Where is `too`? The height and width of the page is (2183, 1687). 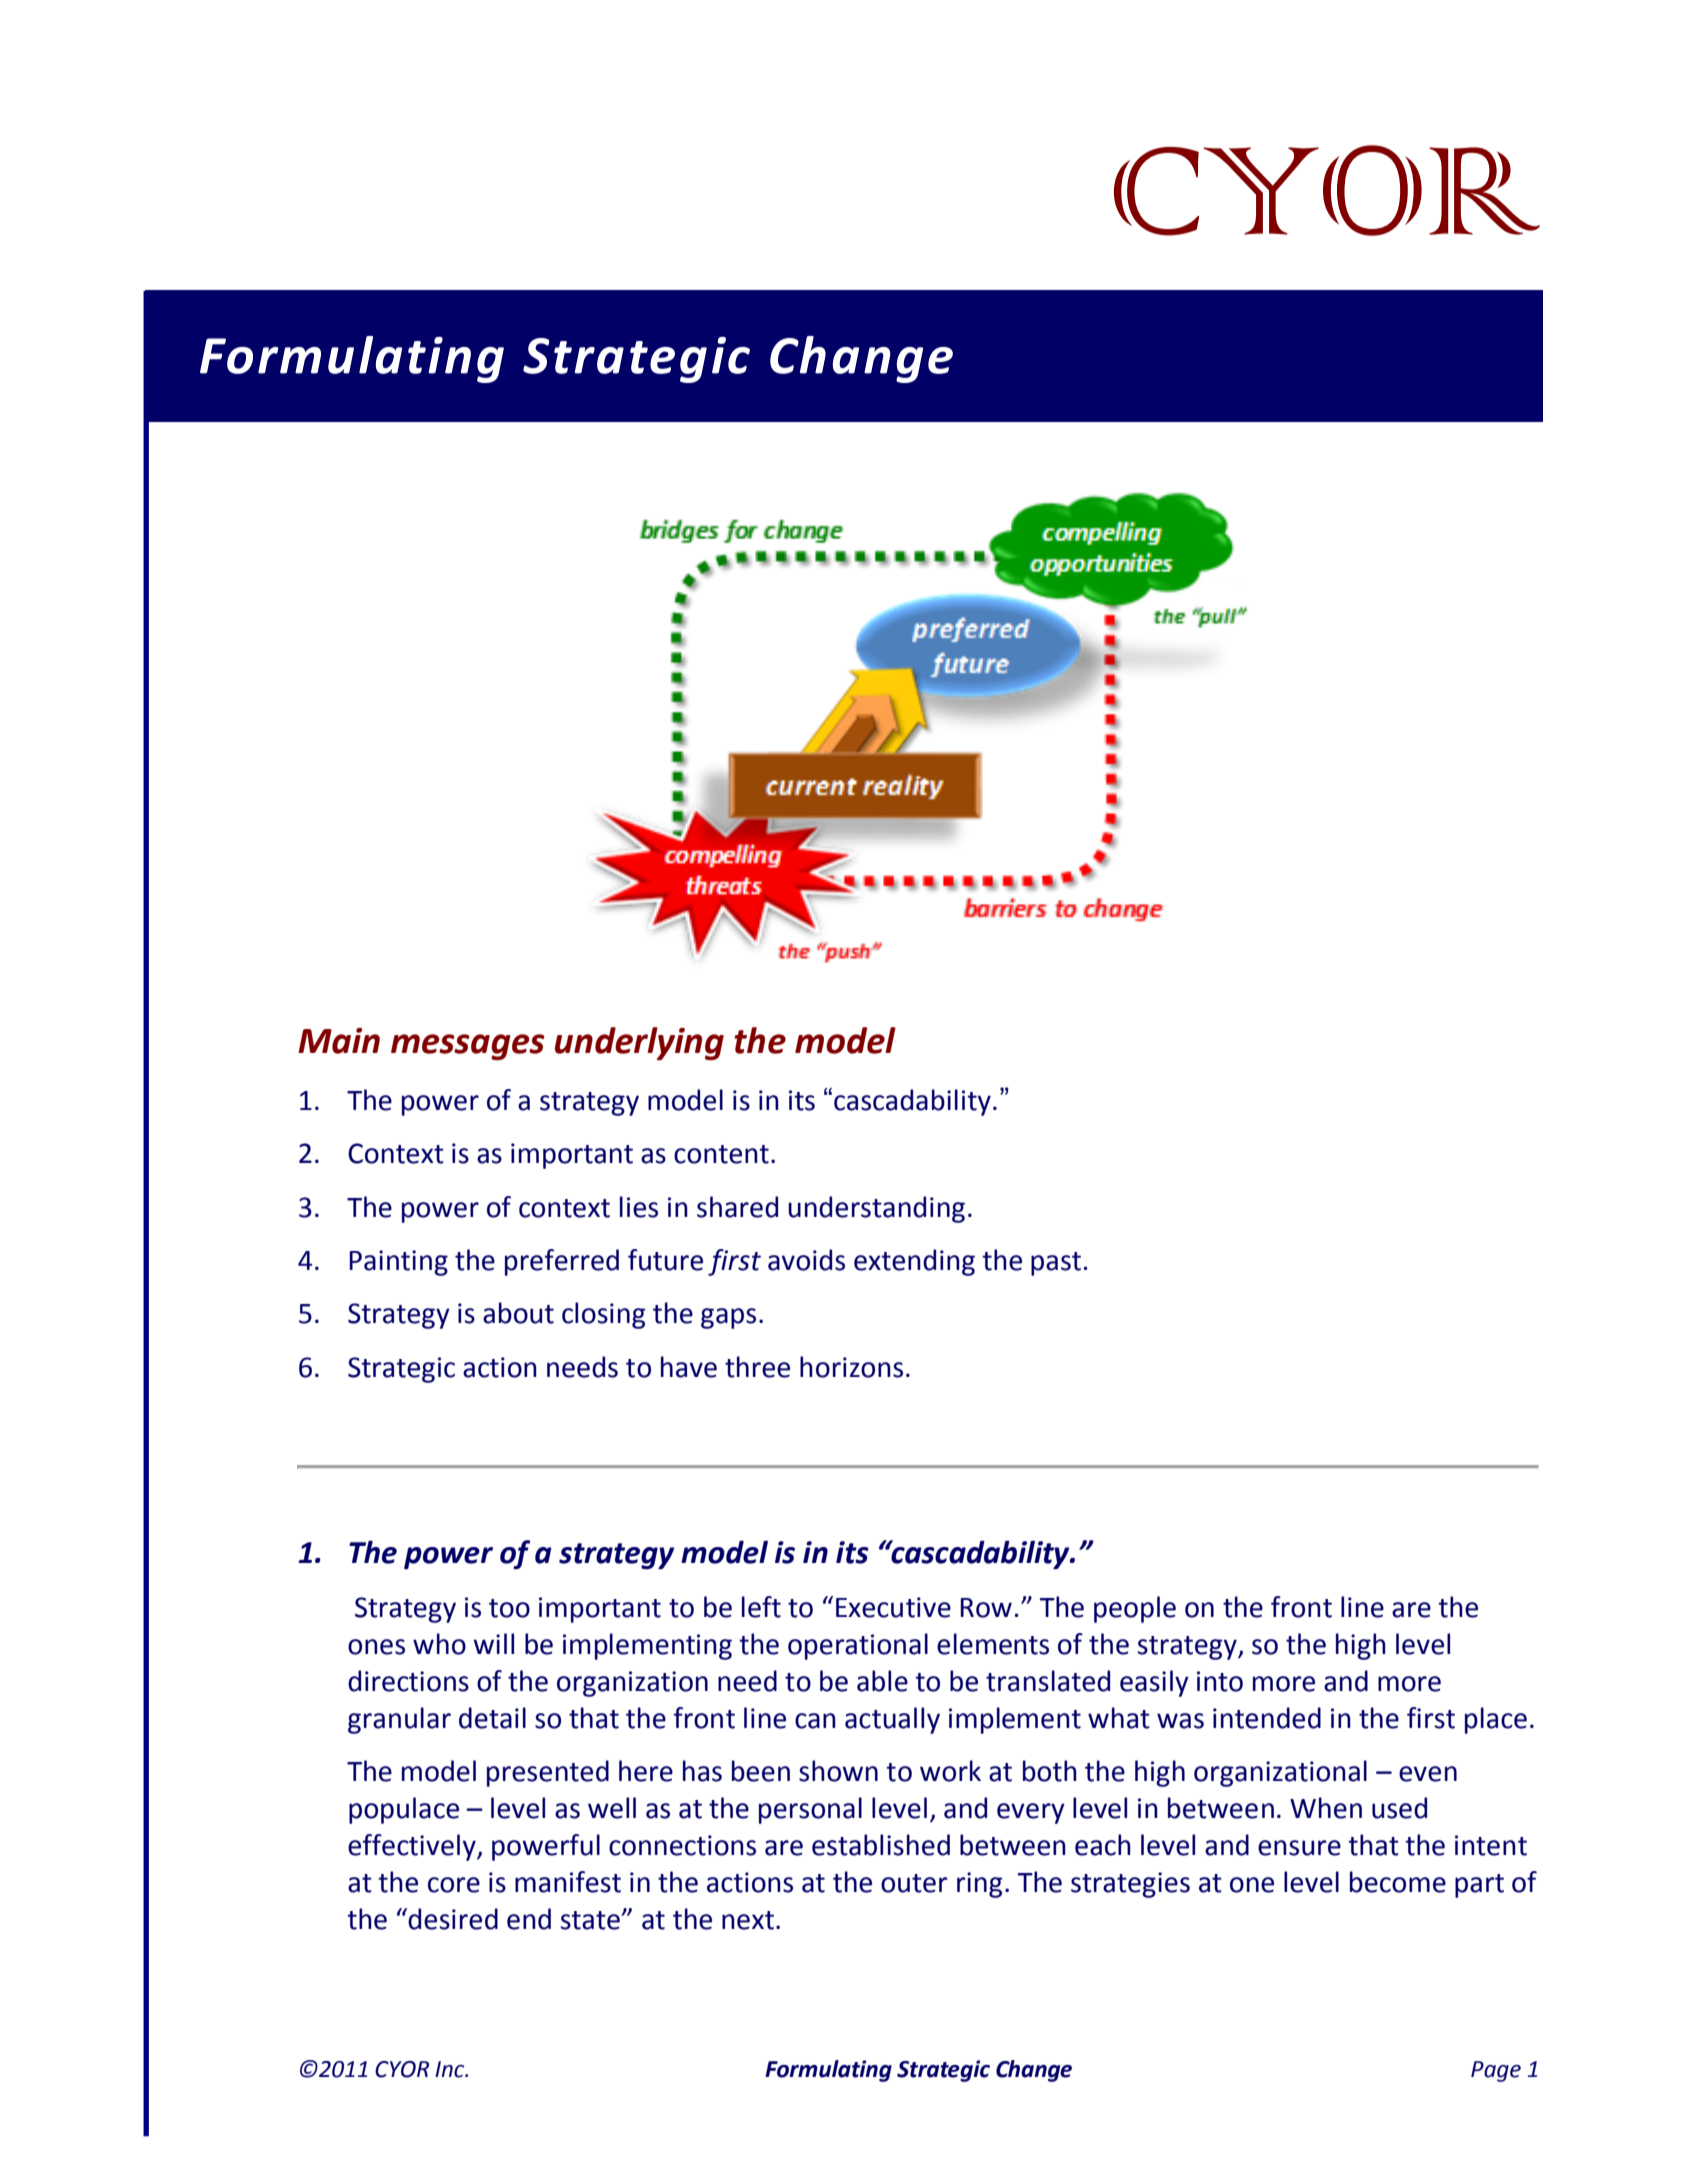
too is located at coordinates (509, 1608).
